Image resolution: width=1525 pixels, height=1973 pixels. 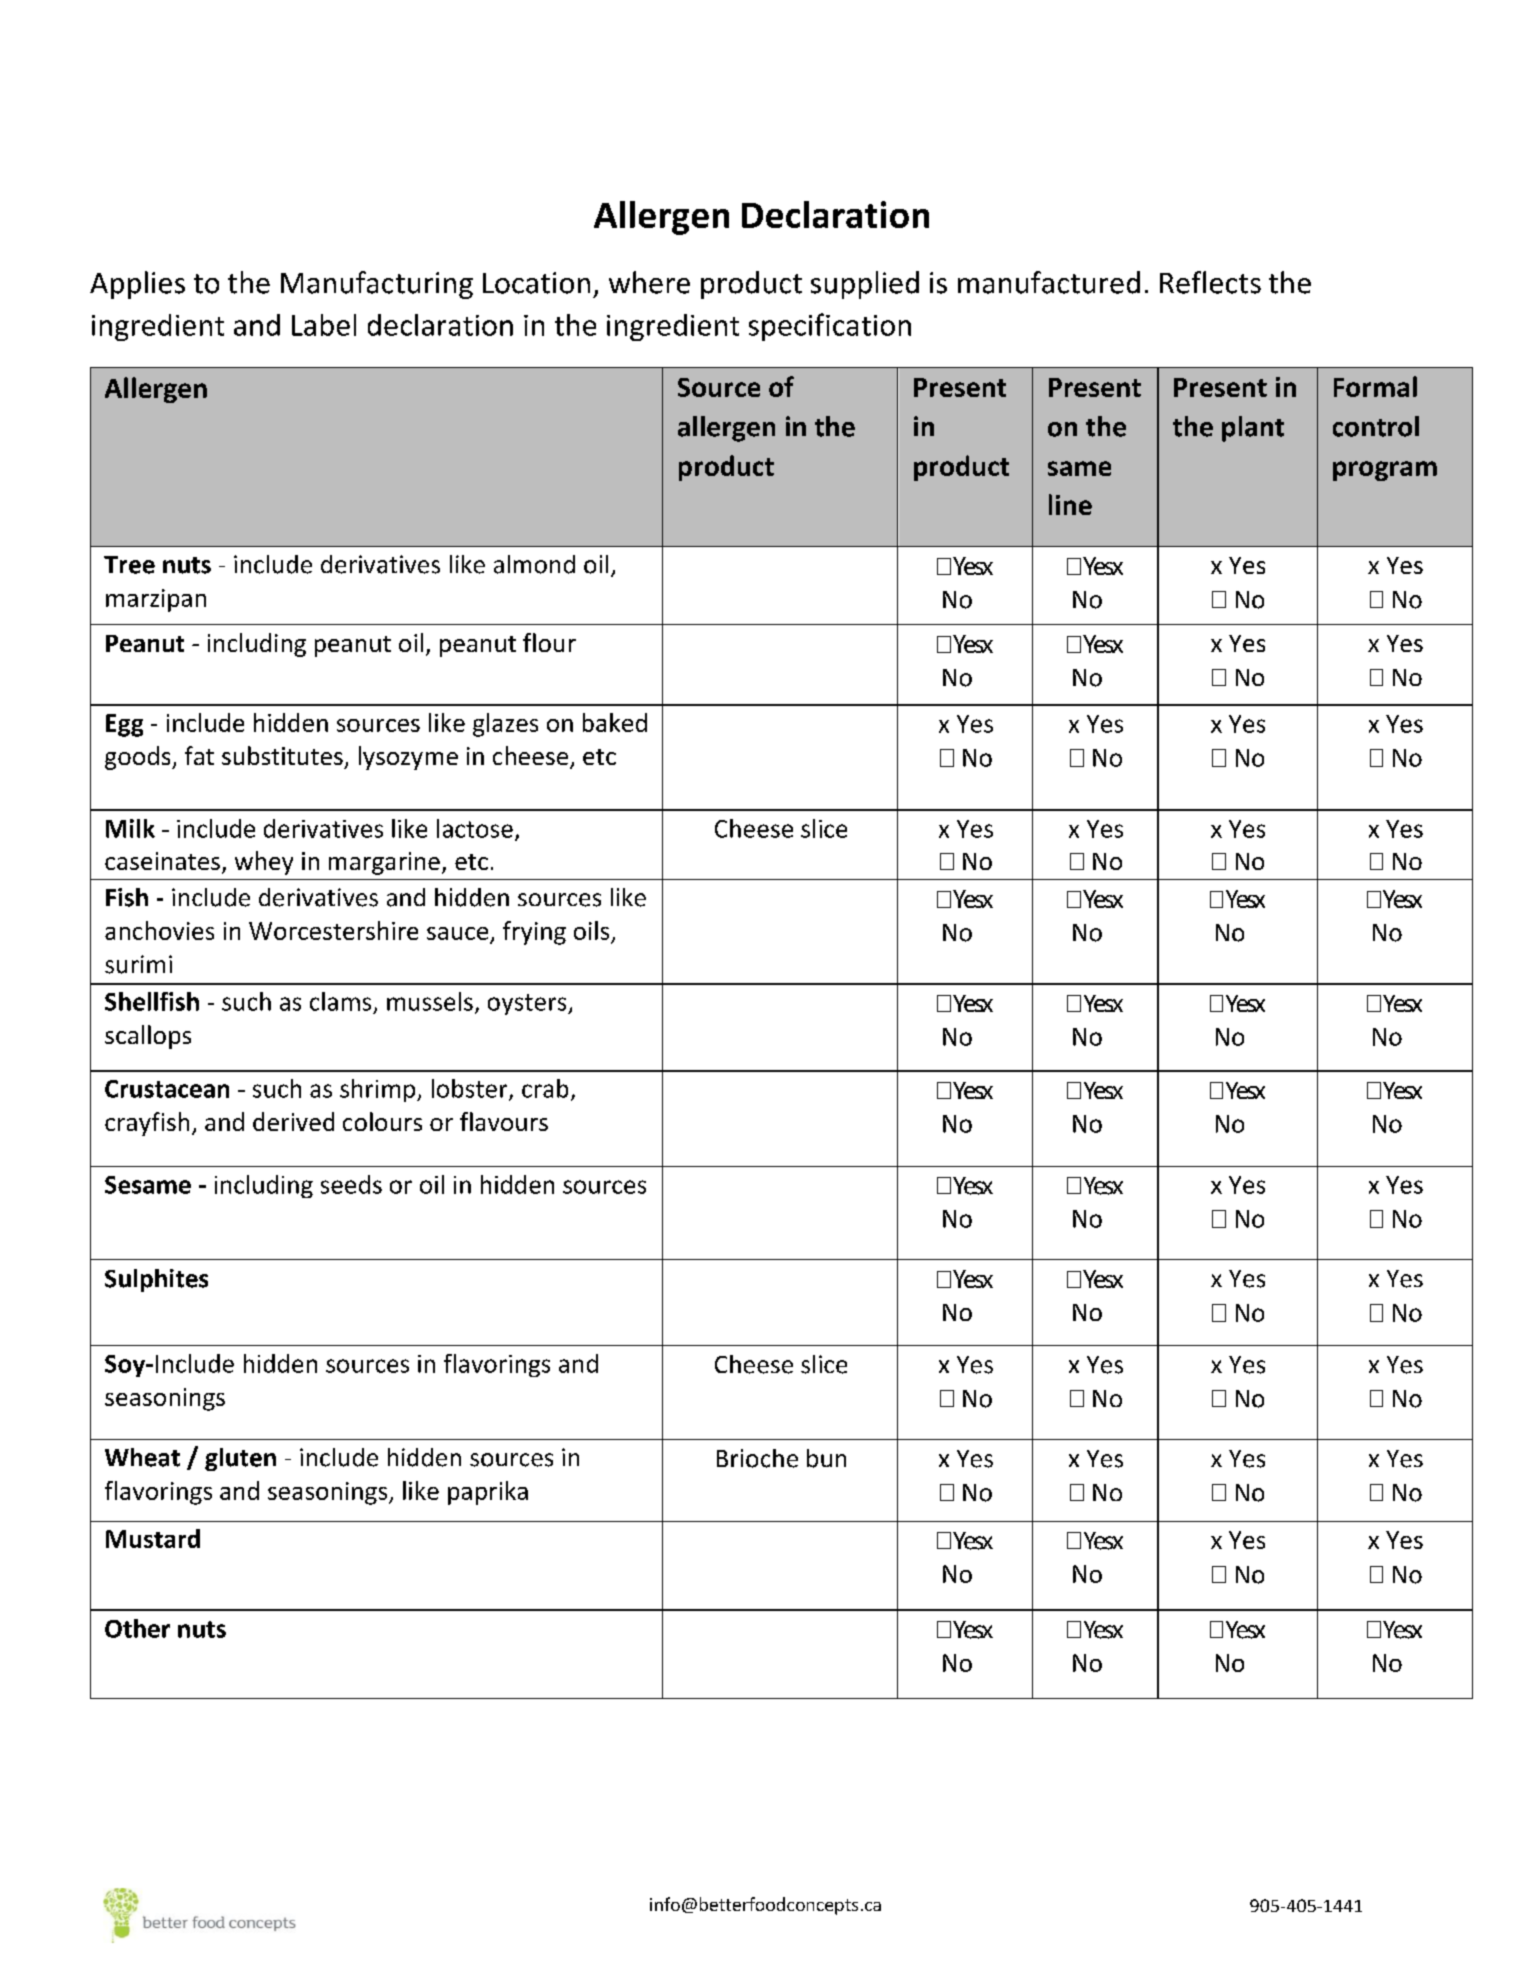 I want to click on flour, so click(x=549, y=642).
